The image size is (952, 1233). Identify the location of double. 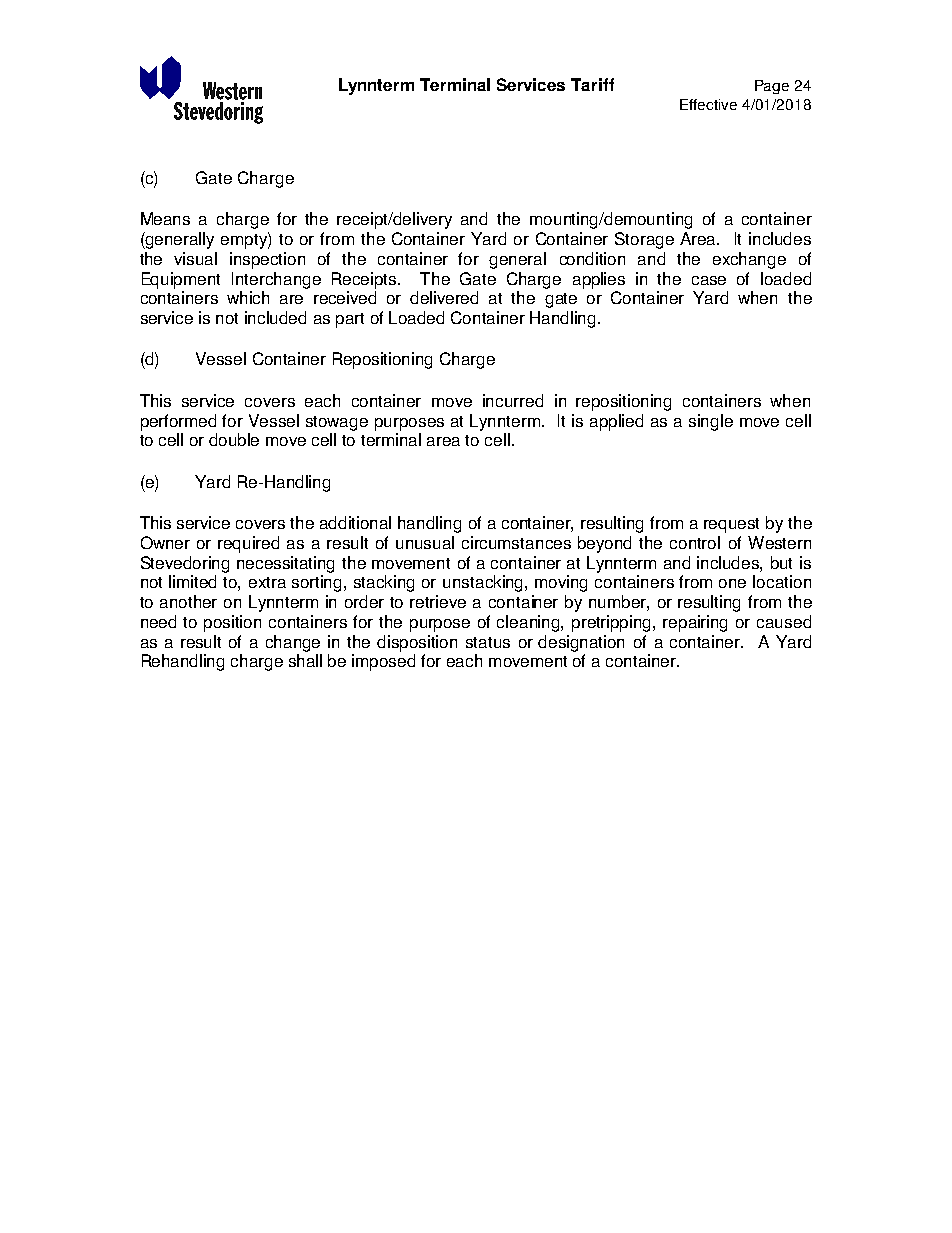
(234, 439).
